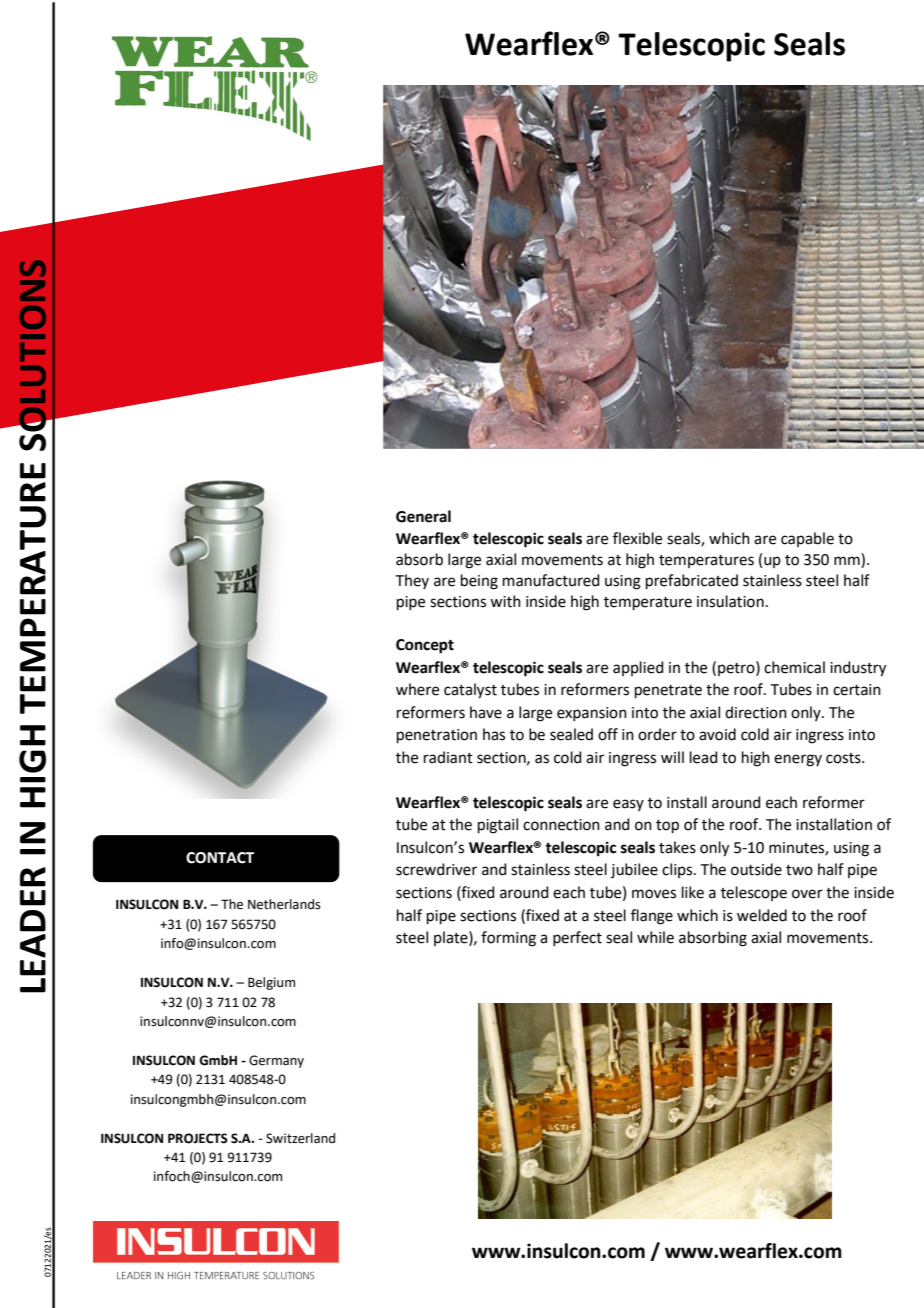 The image size is (924, 1308). What do you see at coordinates (551, 580) in the screenshot?
I see `manufactured` at bounding box center [551, 580].
